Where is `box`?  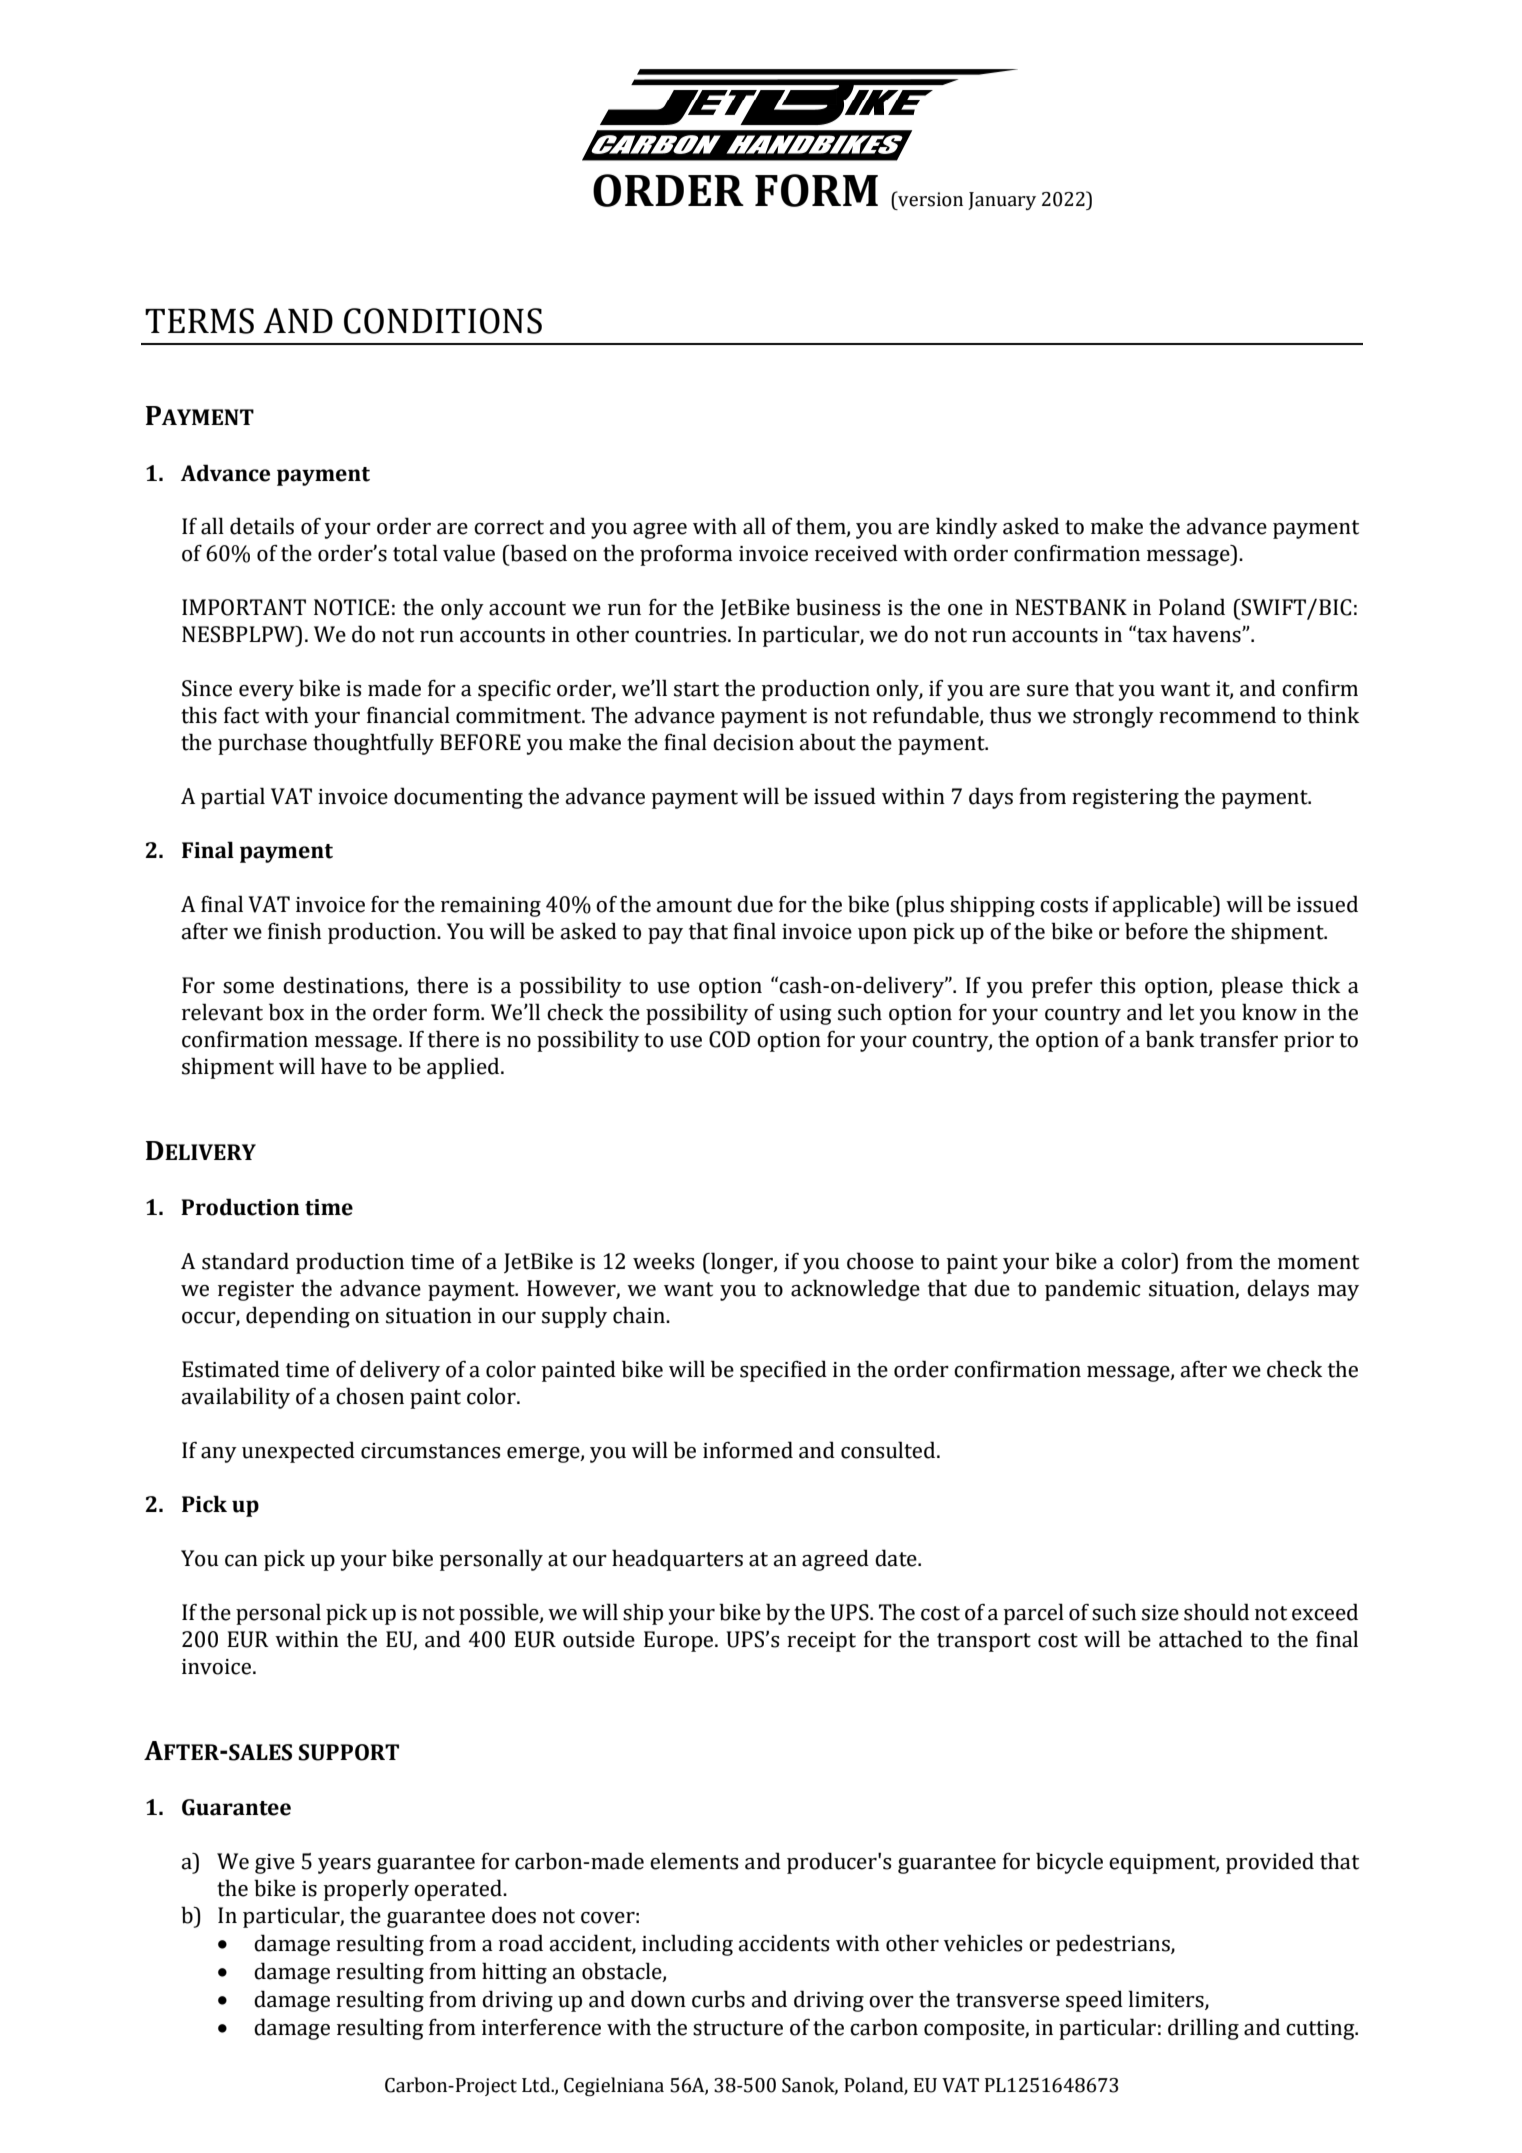 box is located at coordinates (286, 1012).
